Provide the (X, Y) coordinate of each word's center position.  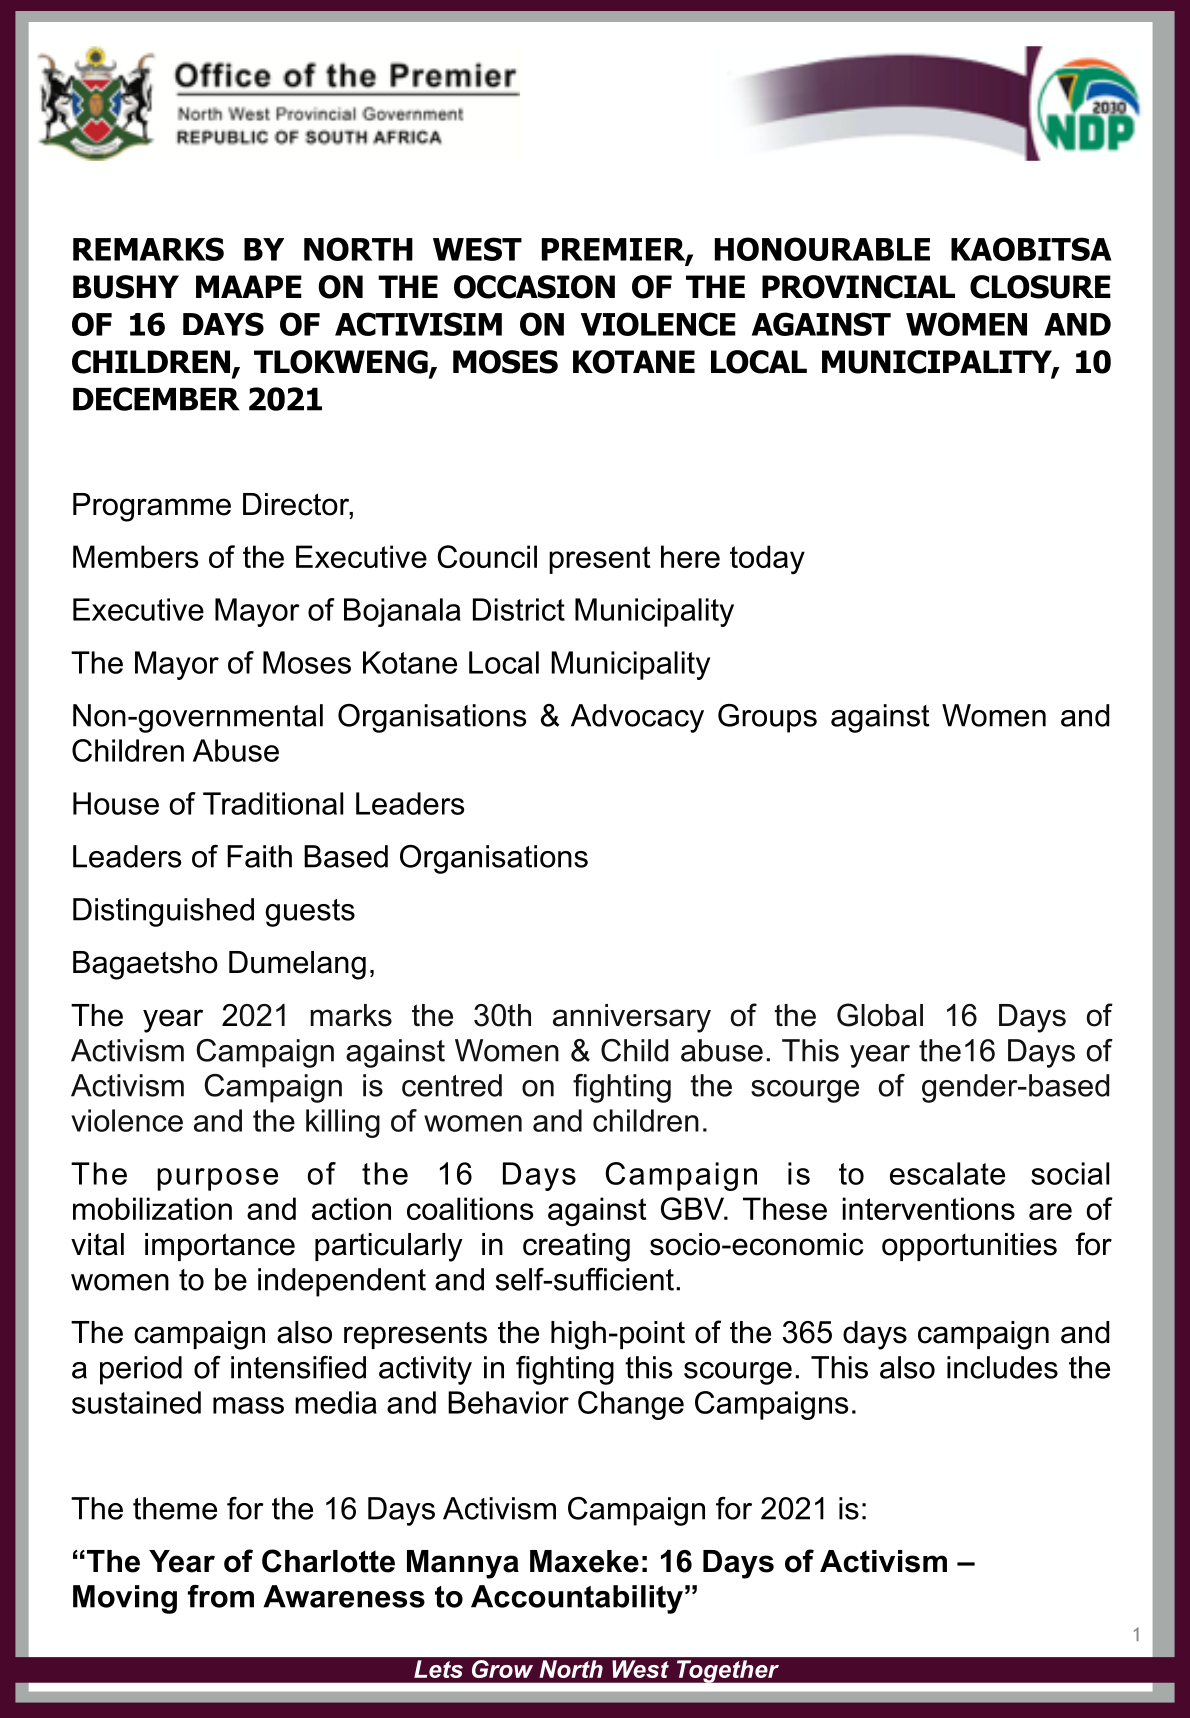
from (221, 1596)
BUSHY (126, 287)
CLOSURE (1040, 287)
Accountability (577, 1599)
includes (1002, 1367)
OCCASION (534, 287)
